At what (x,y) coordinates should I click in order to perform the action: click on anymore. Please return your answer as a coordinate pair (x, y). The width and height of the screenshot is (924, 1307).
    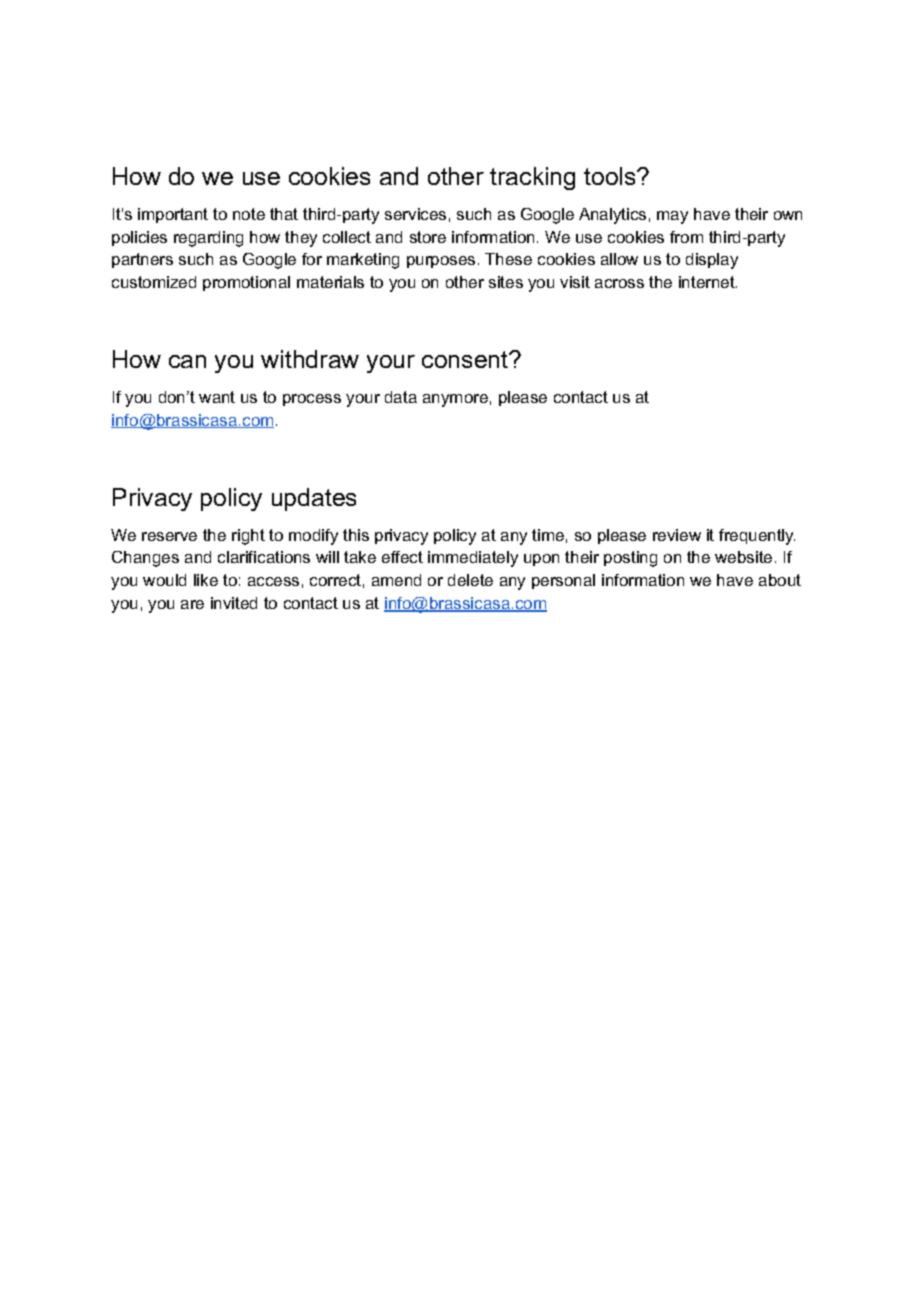
    Looking at the image, I should click on (455, 400).
